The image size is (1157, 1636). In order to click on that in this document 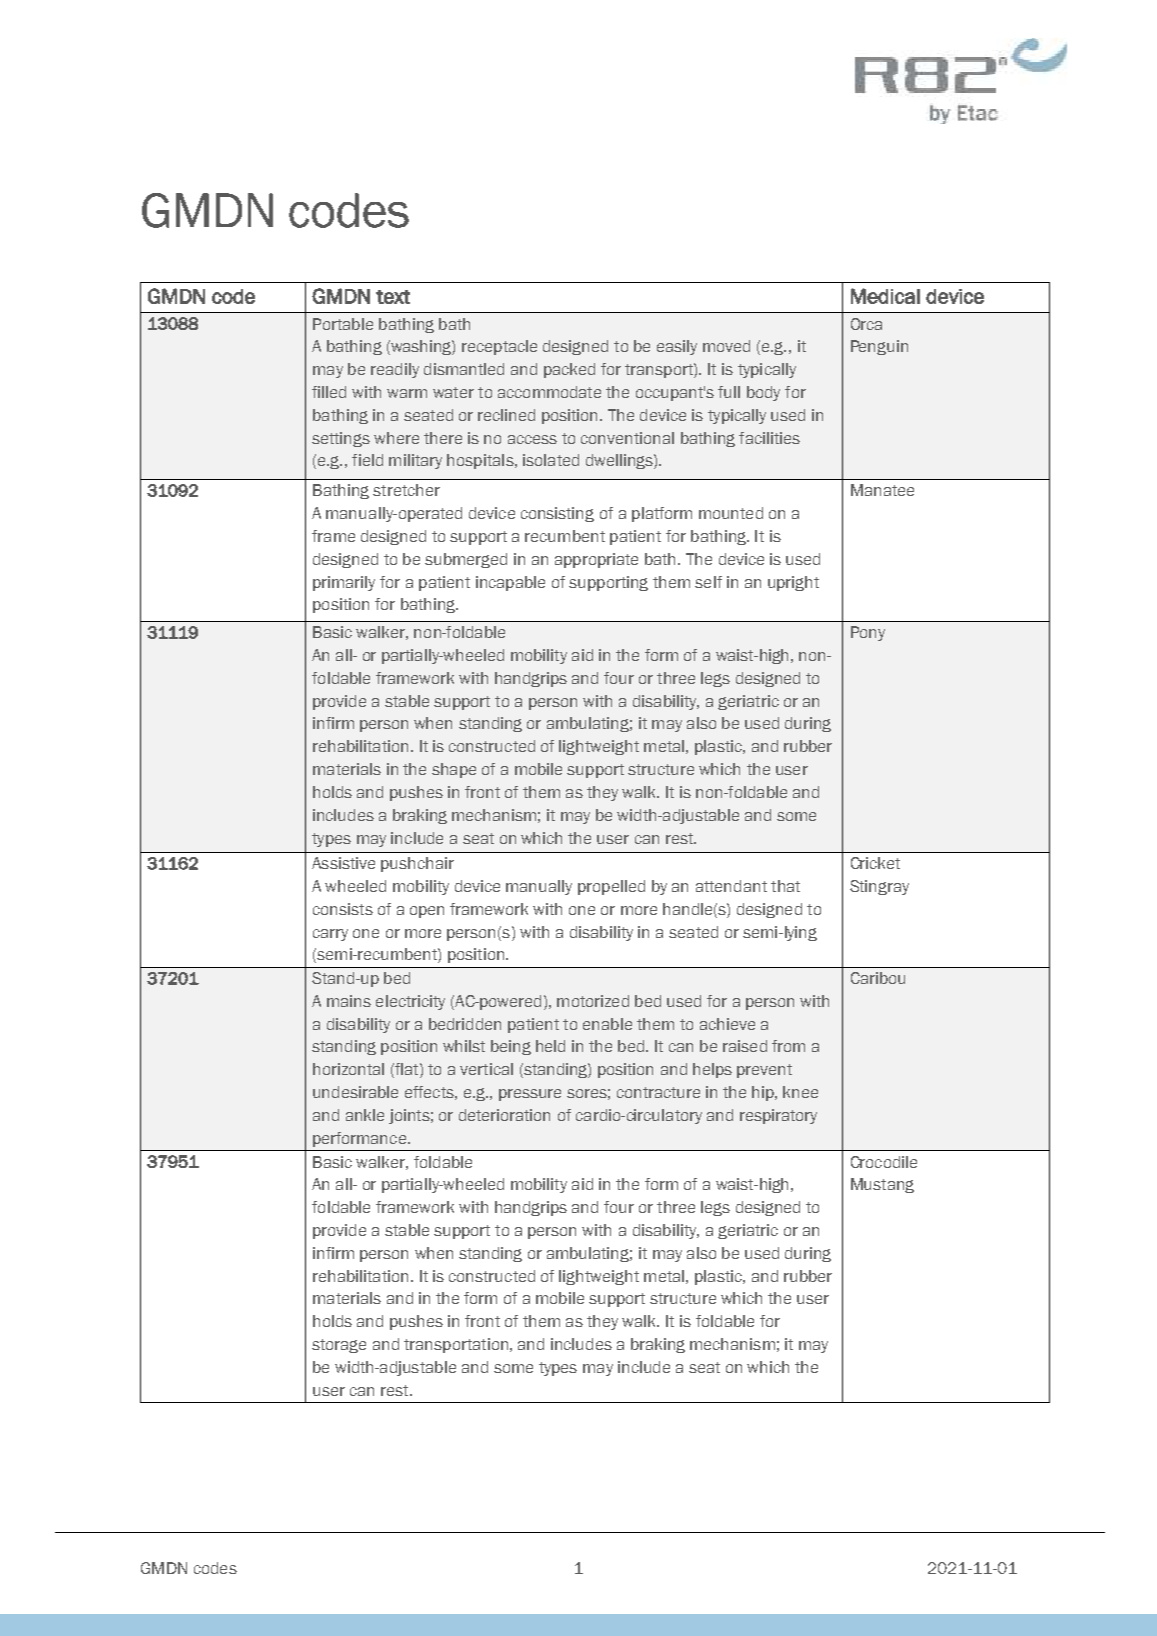, I will do `click(785, 886)`.
